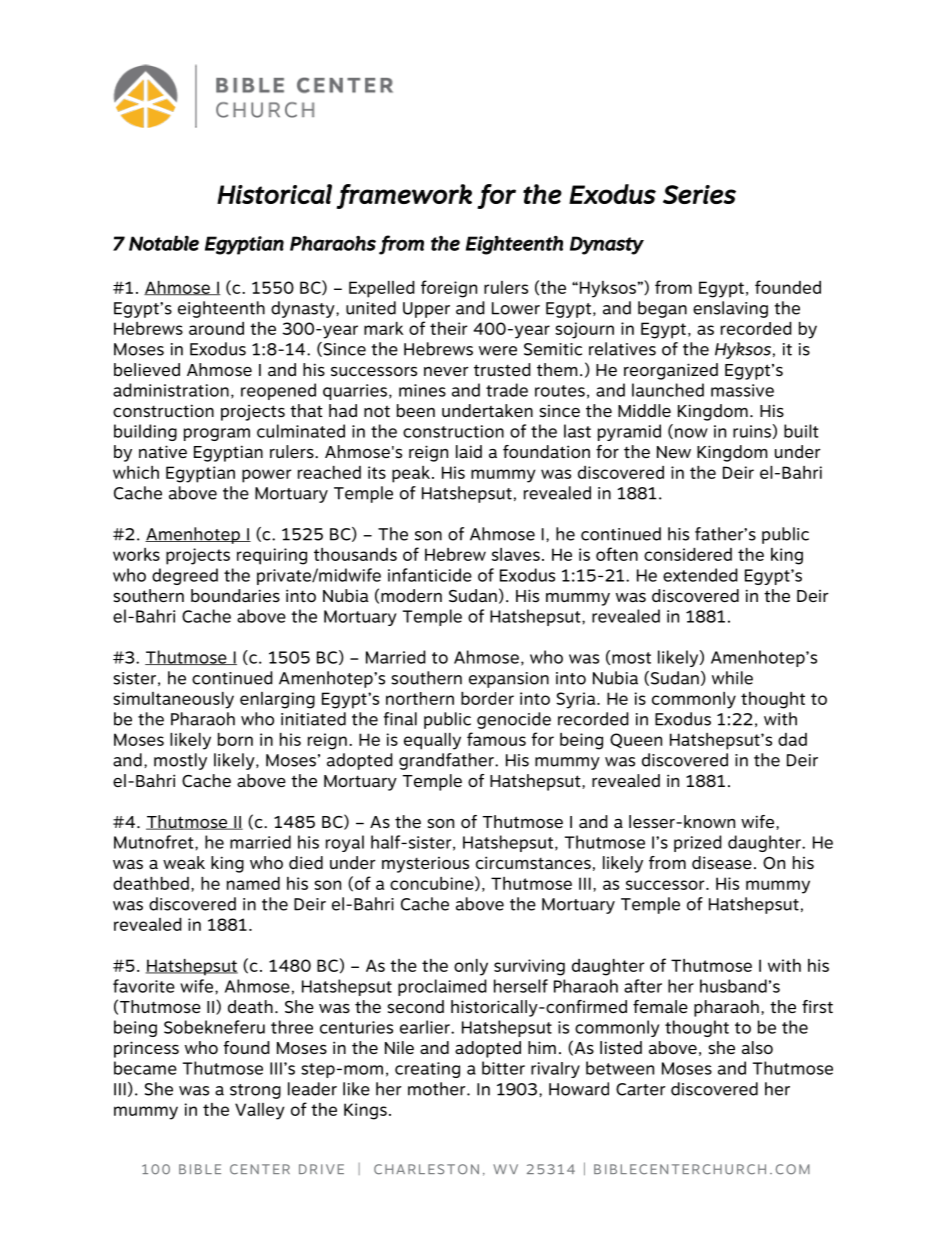  Describe the element at coordinates (503, 1068) in the page. I see `bitter` at that location.
